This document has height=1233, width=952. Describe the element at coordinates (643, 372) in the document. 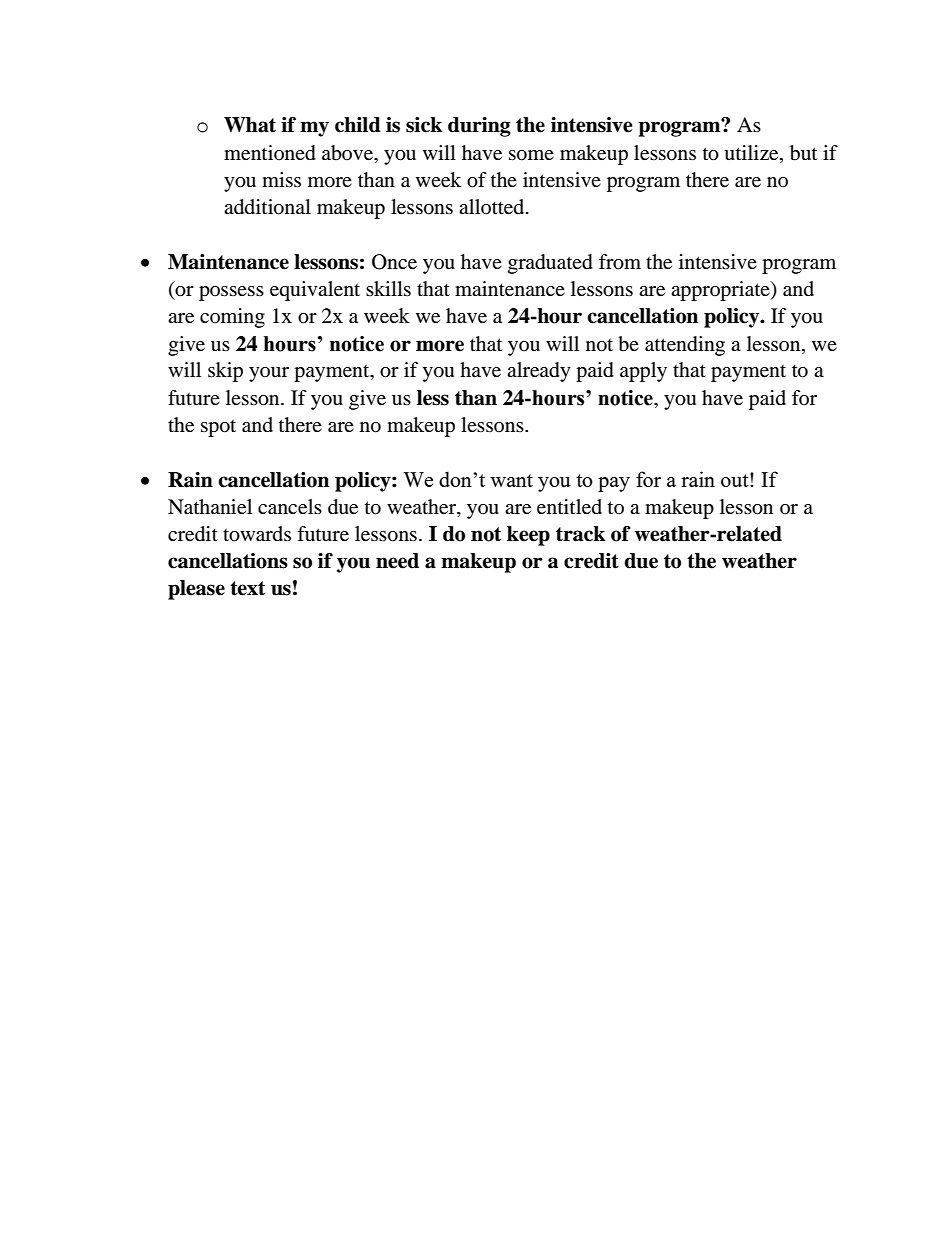

I see `apply` at that location.
